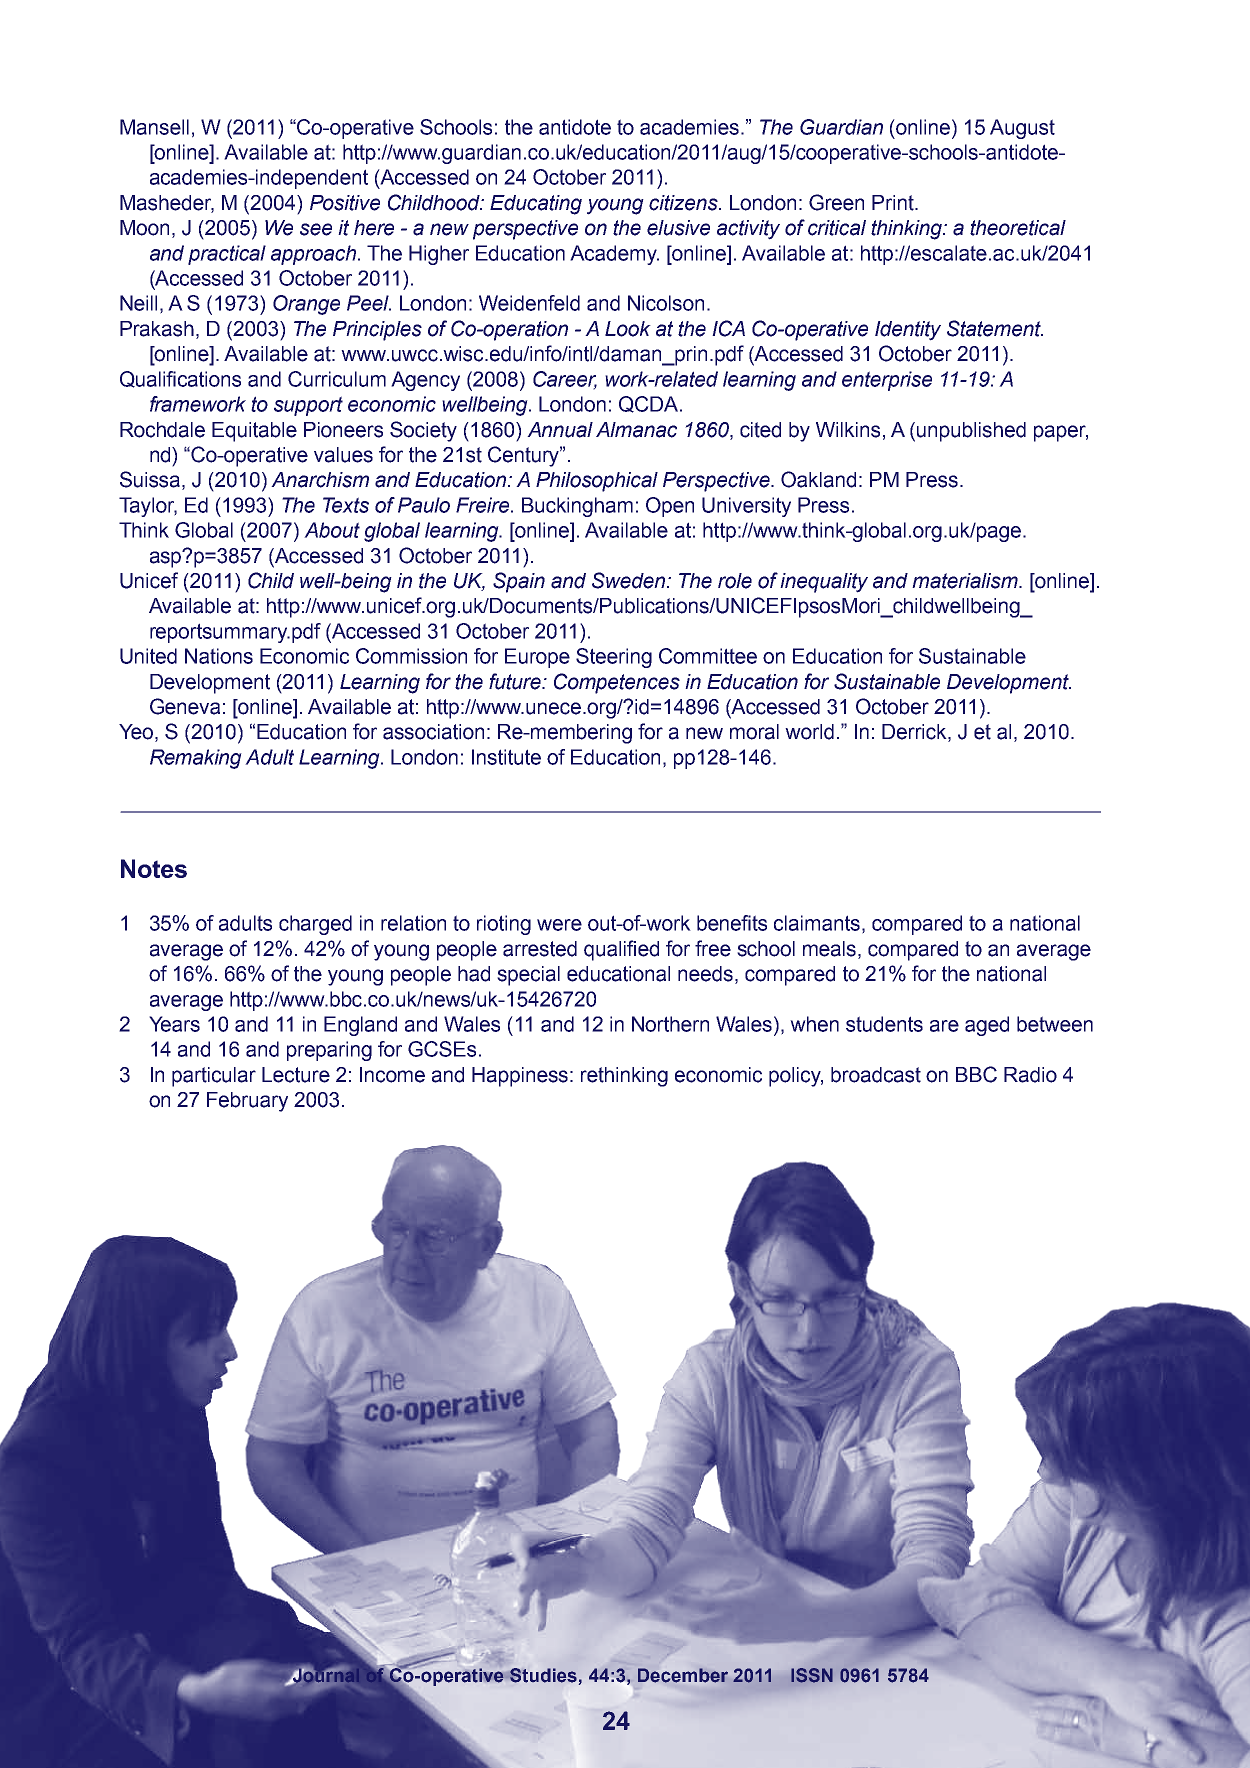  I want to click on Educating, so click(536, 205).
